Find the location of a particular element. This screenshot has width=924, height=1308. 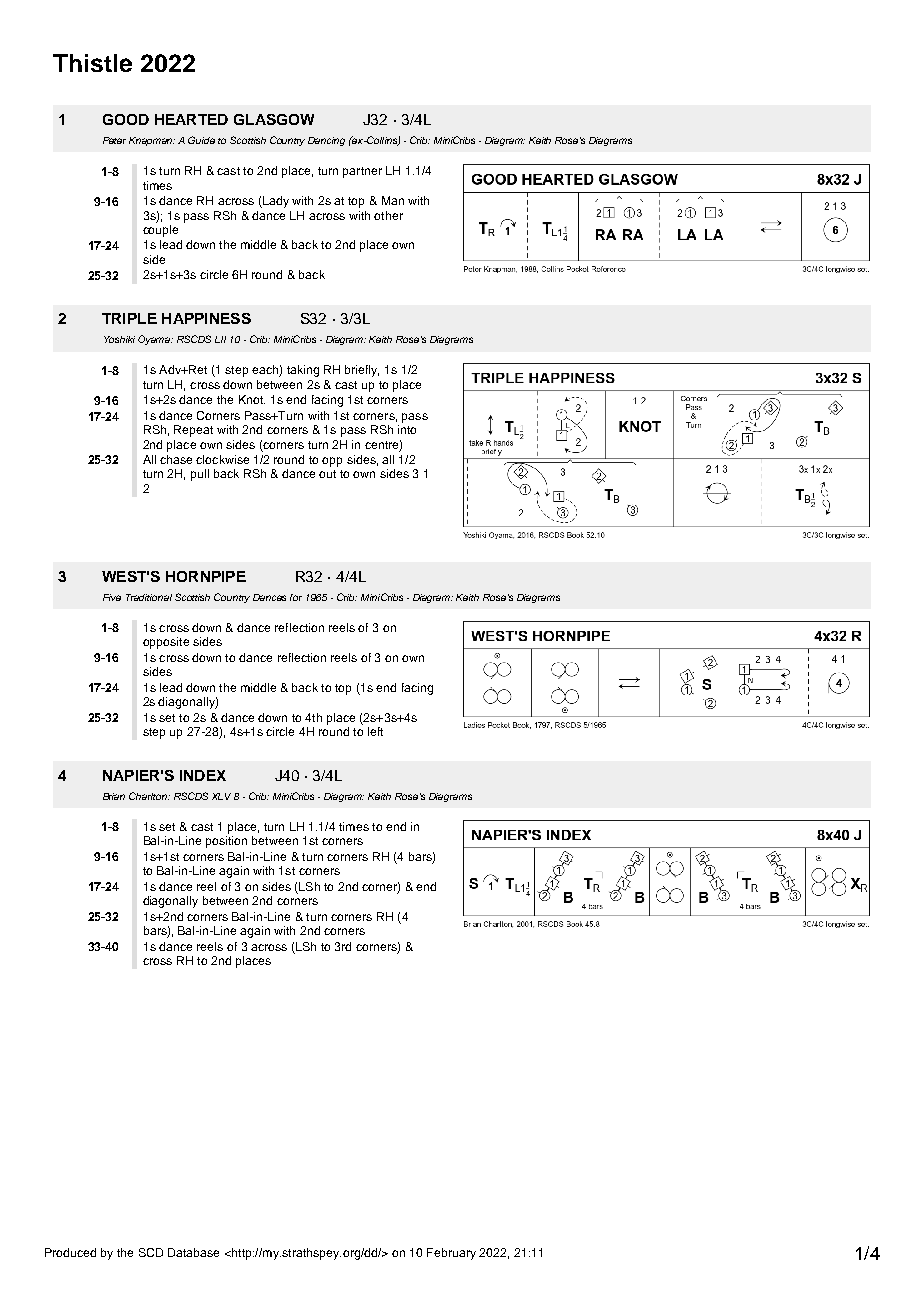

left is located at coordinates (375, 731).
